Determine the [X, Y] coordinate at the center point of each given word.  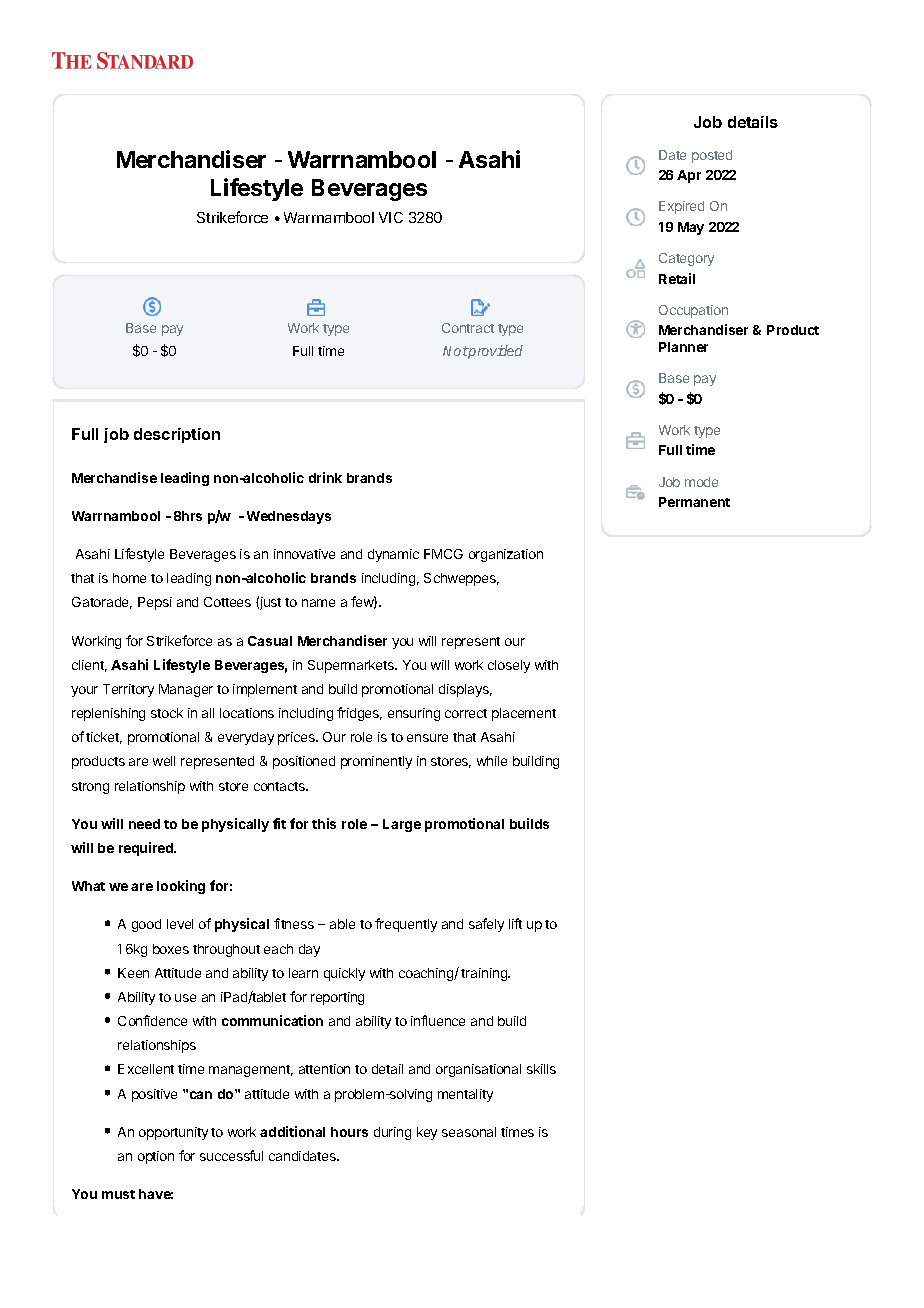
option [156, 1157]
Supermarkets [352, 666]
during [392, 1133]
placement [524, 714]
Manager [186, 690]
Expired [681, 207]
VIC [391, 217]
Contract [468, 328]
